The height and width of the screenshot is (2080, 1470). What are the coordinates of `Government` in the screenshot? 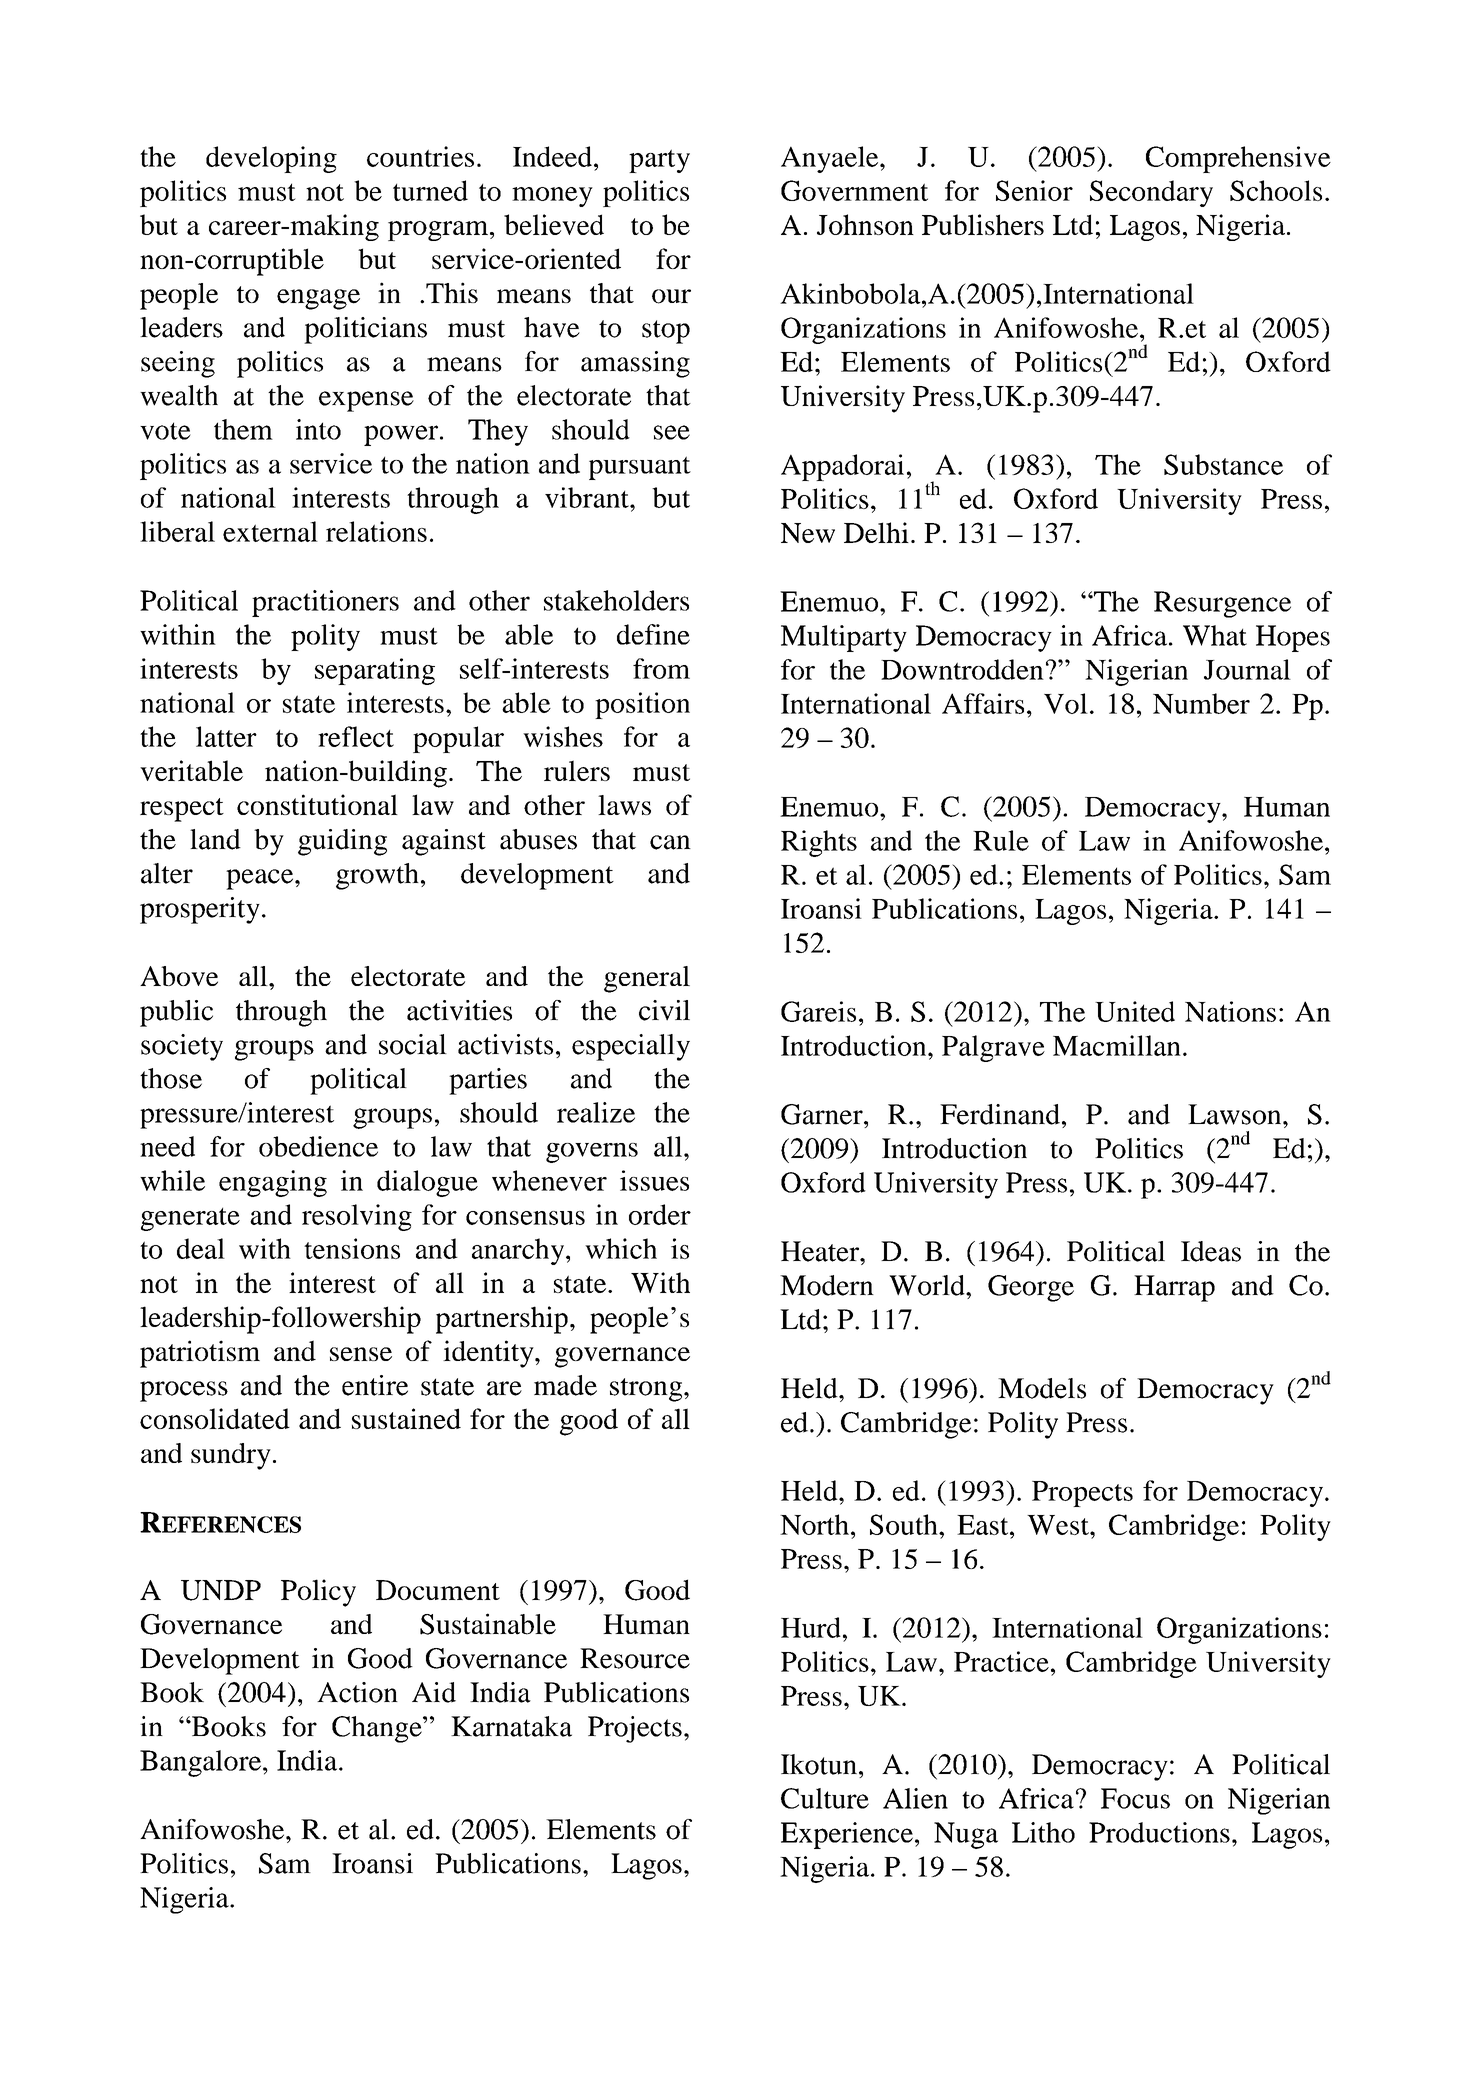 It's located at (854, 190).
